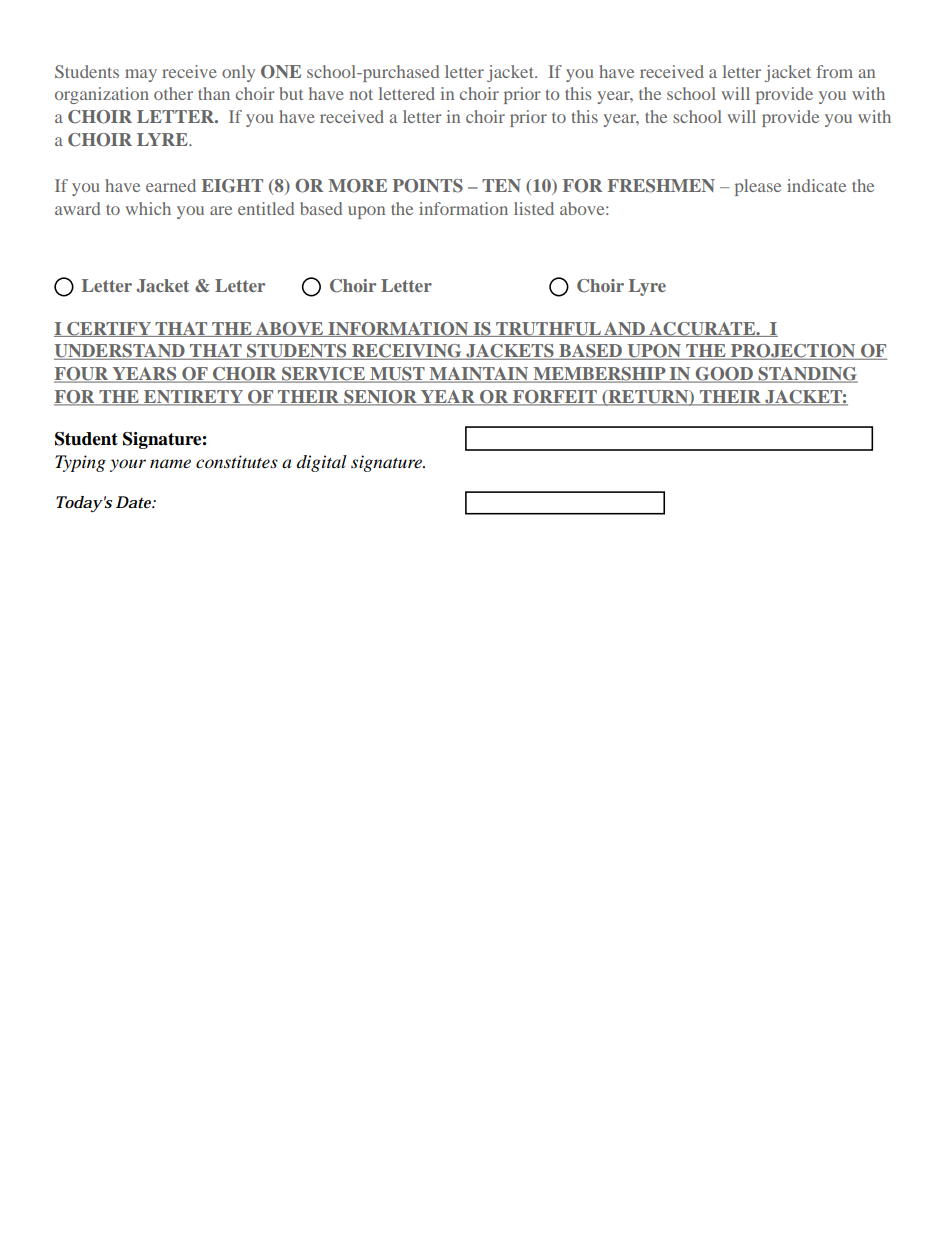 Image resolution: width=952 pixels, height=1233 pixels. Describe the element at coordinates (109, 329) in the screenshot. I see `CERTIFY` at that location.
